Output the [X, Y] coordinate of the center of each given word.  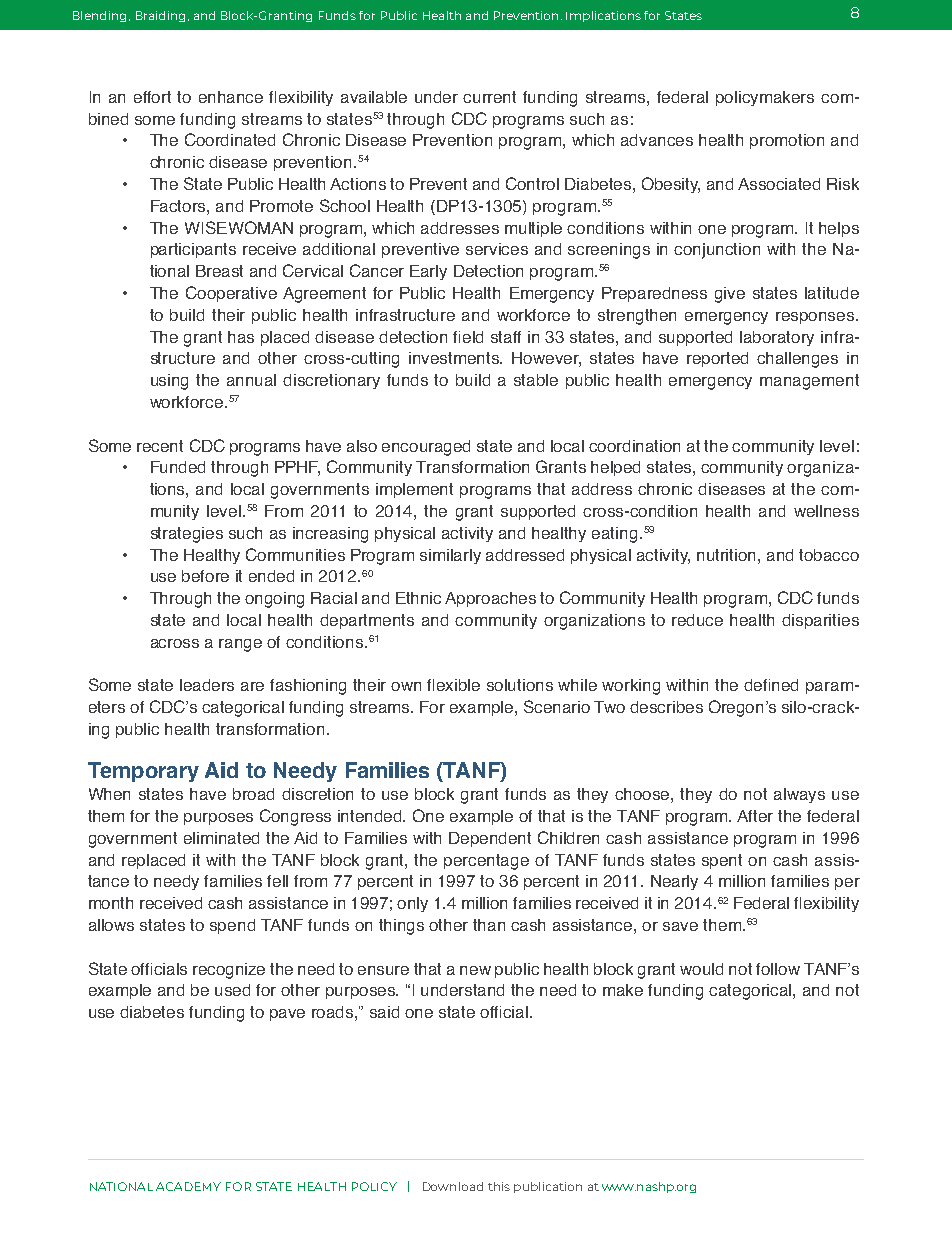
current [489, 97]
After [755, 816]
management [809, 382]
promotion [787, 141]
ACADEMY [188, 1186]
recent [160, 446]
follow [778, 969]
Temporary [143, 772]
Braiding [160, 16]
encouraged [426, 448]
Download [453, 1186]
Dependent [490, 839]
